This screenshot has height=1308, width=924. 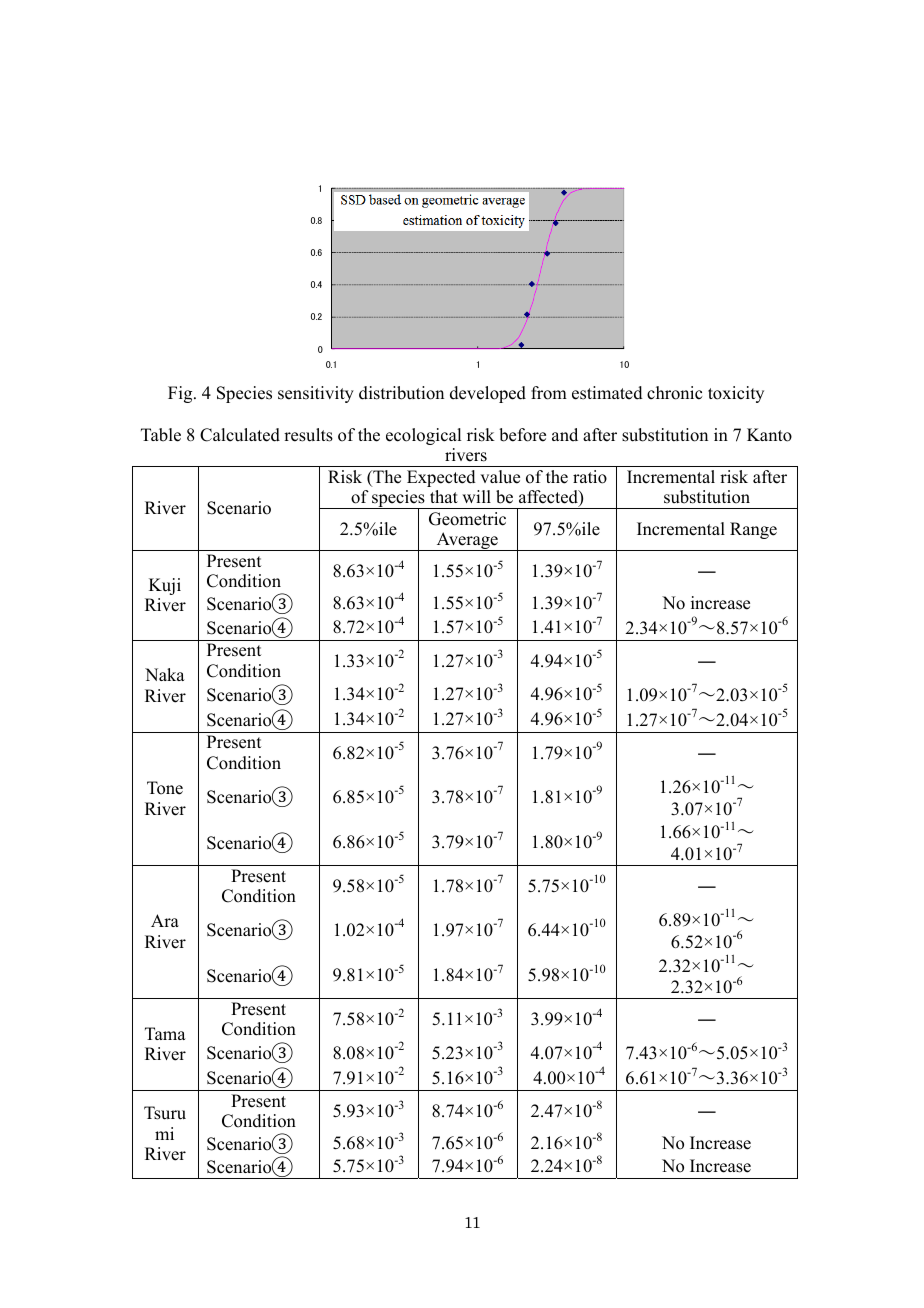 What do you see at coordinates (753, 530) in the screenshot?
I see `Range` at bounding box center [753, 530].
